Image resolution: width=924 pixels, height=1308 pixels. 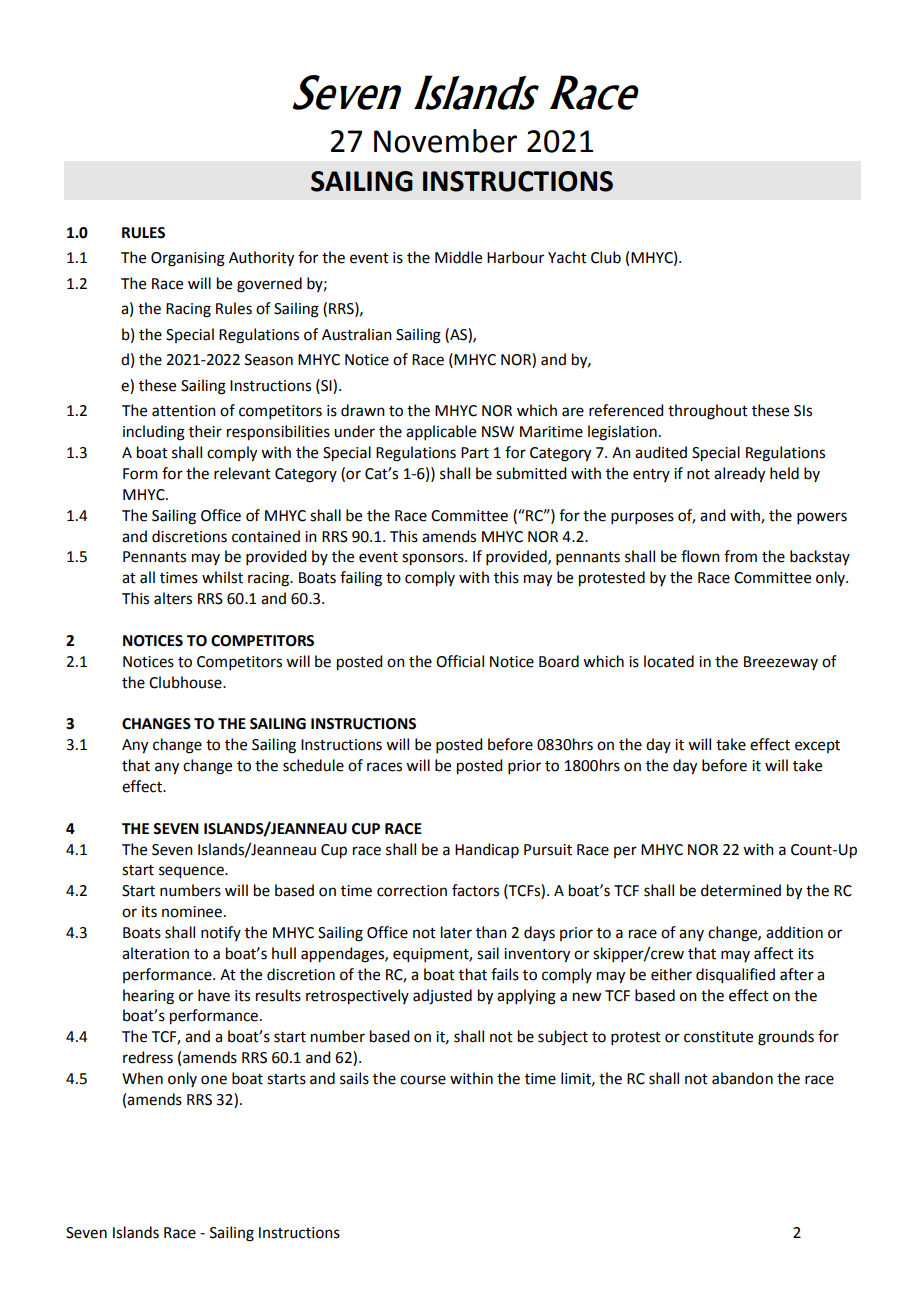 What do you see at coordinates (222, 577) in the document?
I see `whilst` at bounding box center [222, 577].
